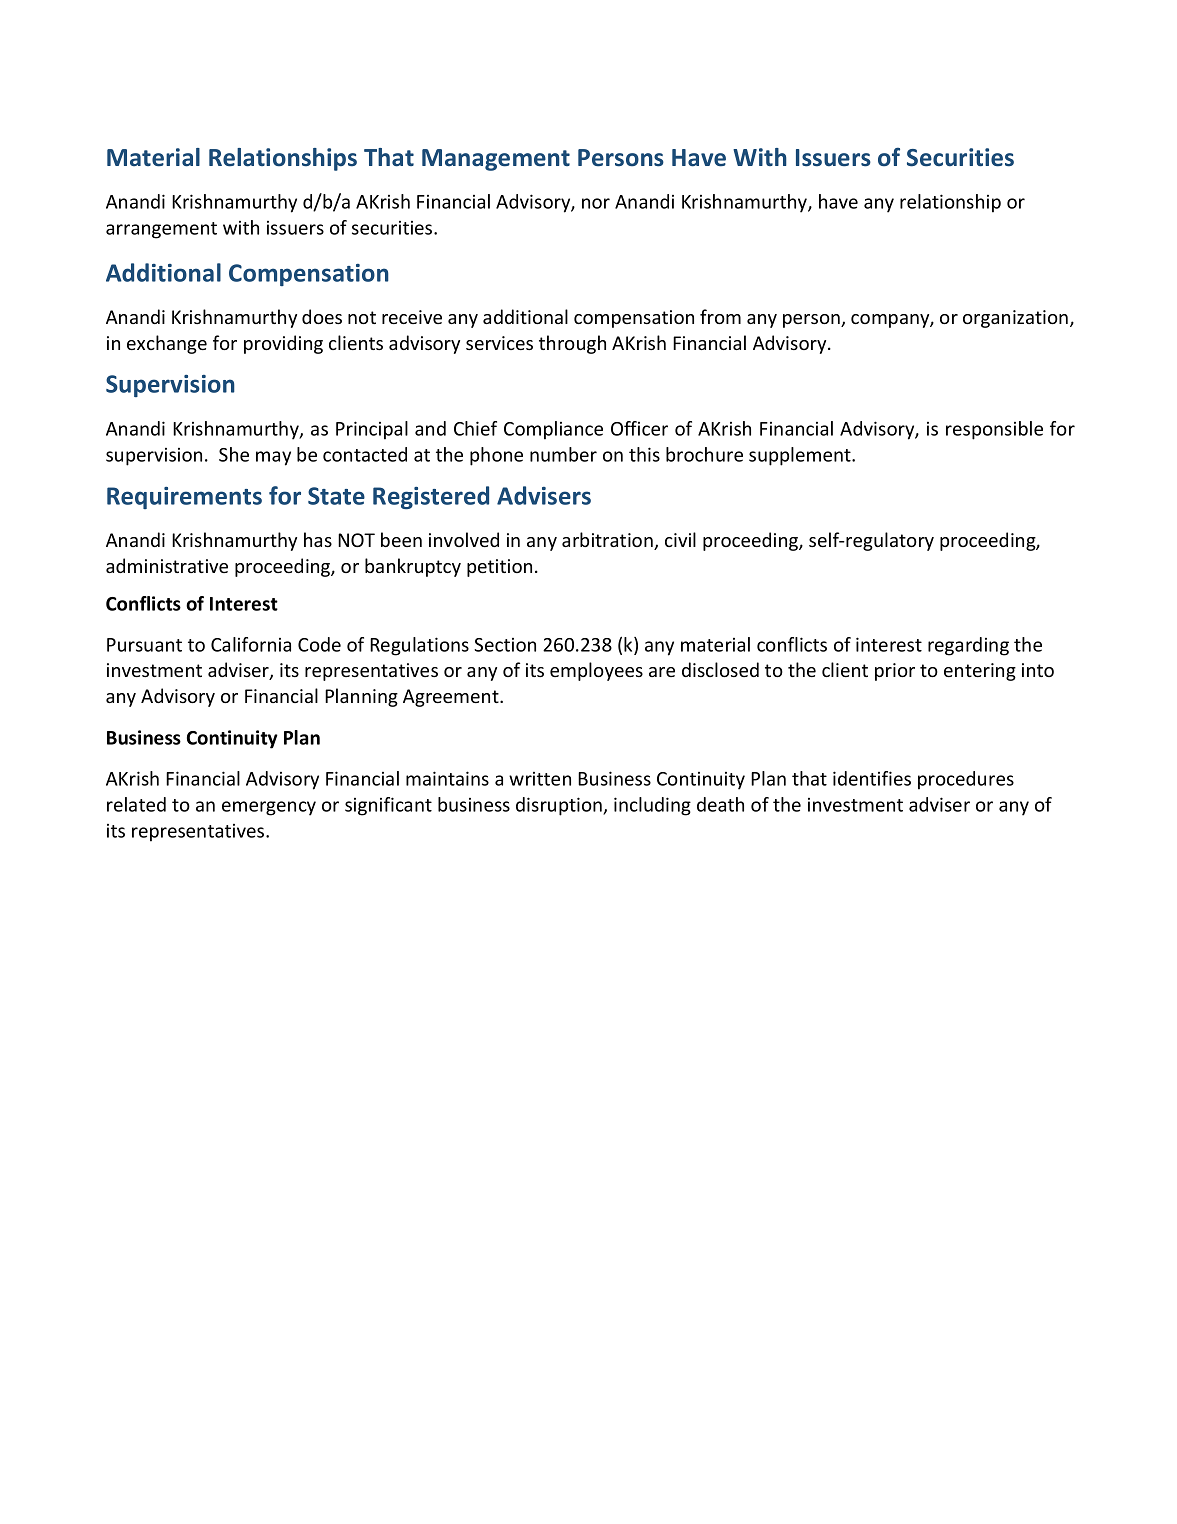 This screenshot has width=1177, height=1524. What do you see at coordinates (161, 230) in the screenshot?
I see `arrangement` at bounding box center [161, 230].
